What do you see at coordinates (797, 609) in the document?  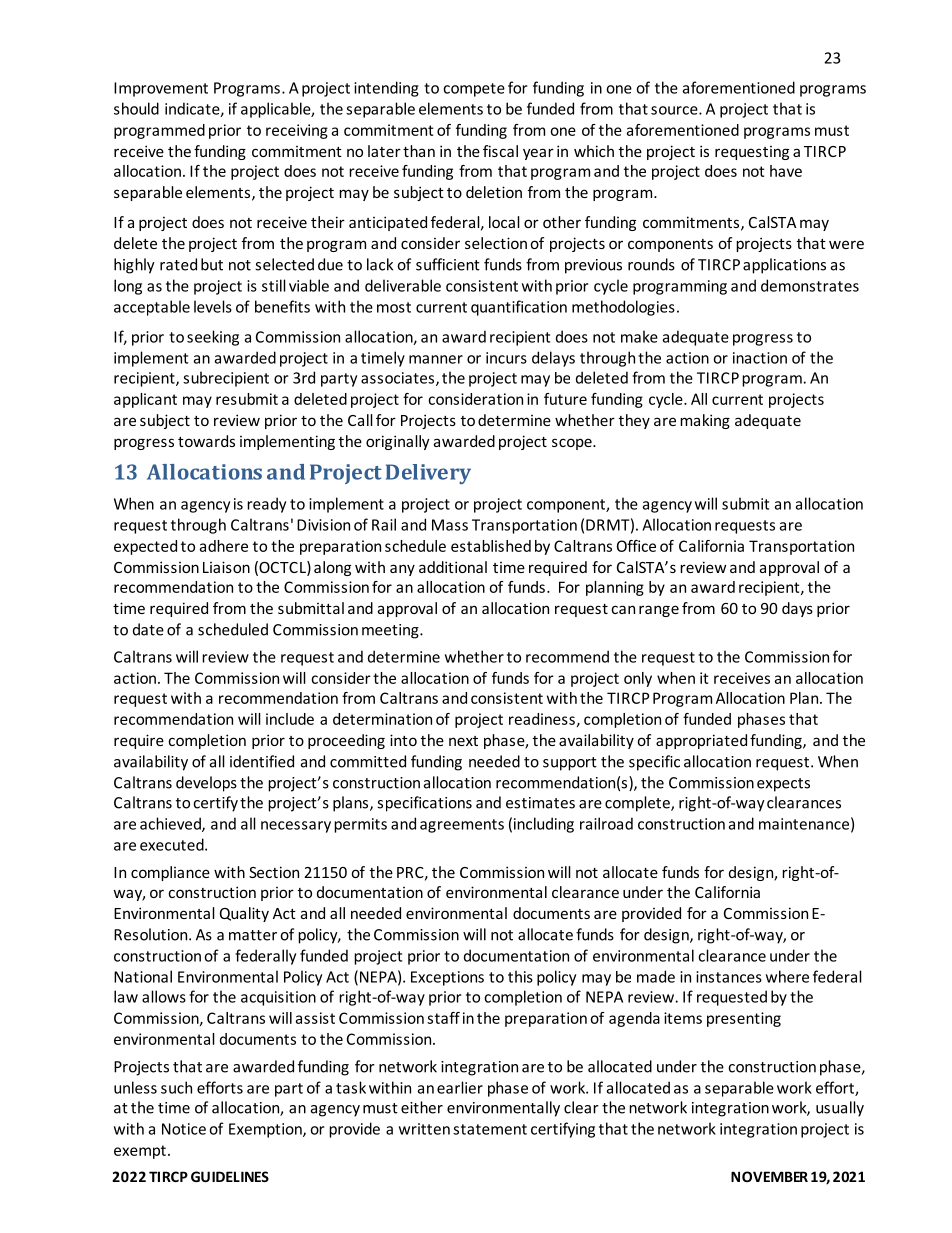 I see `days` at bounding box center [797, 609].
